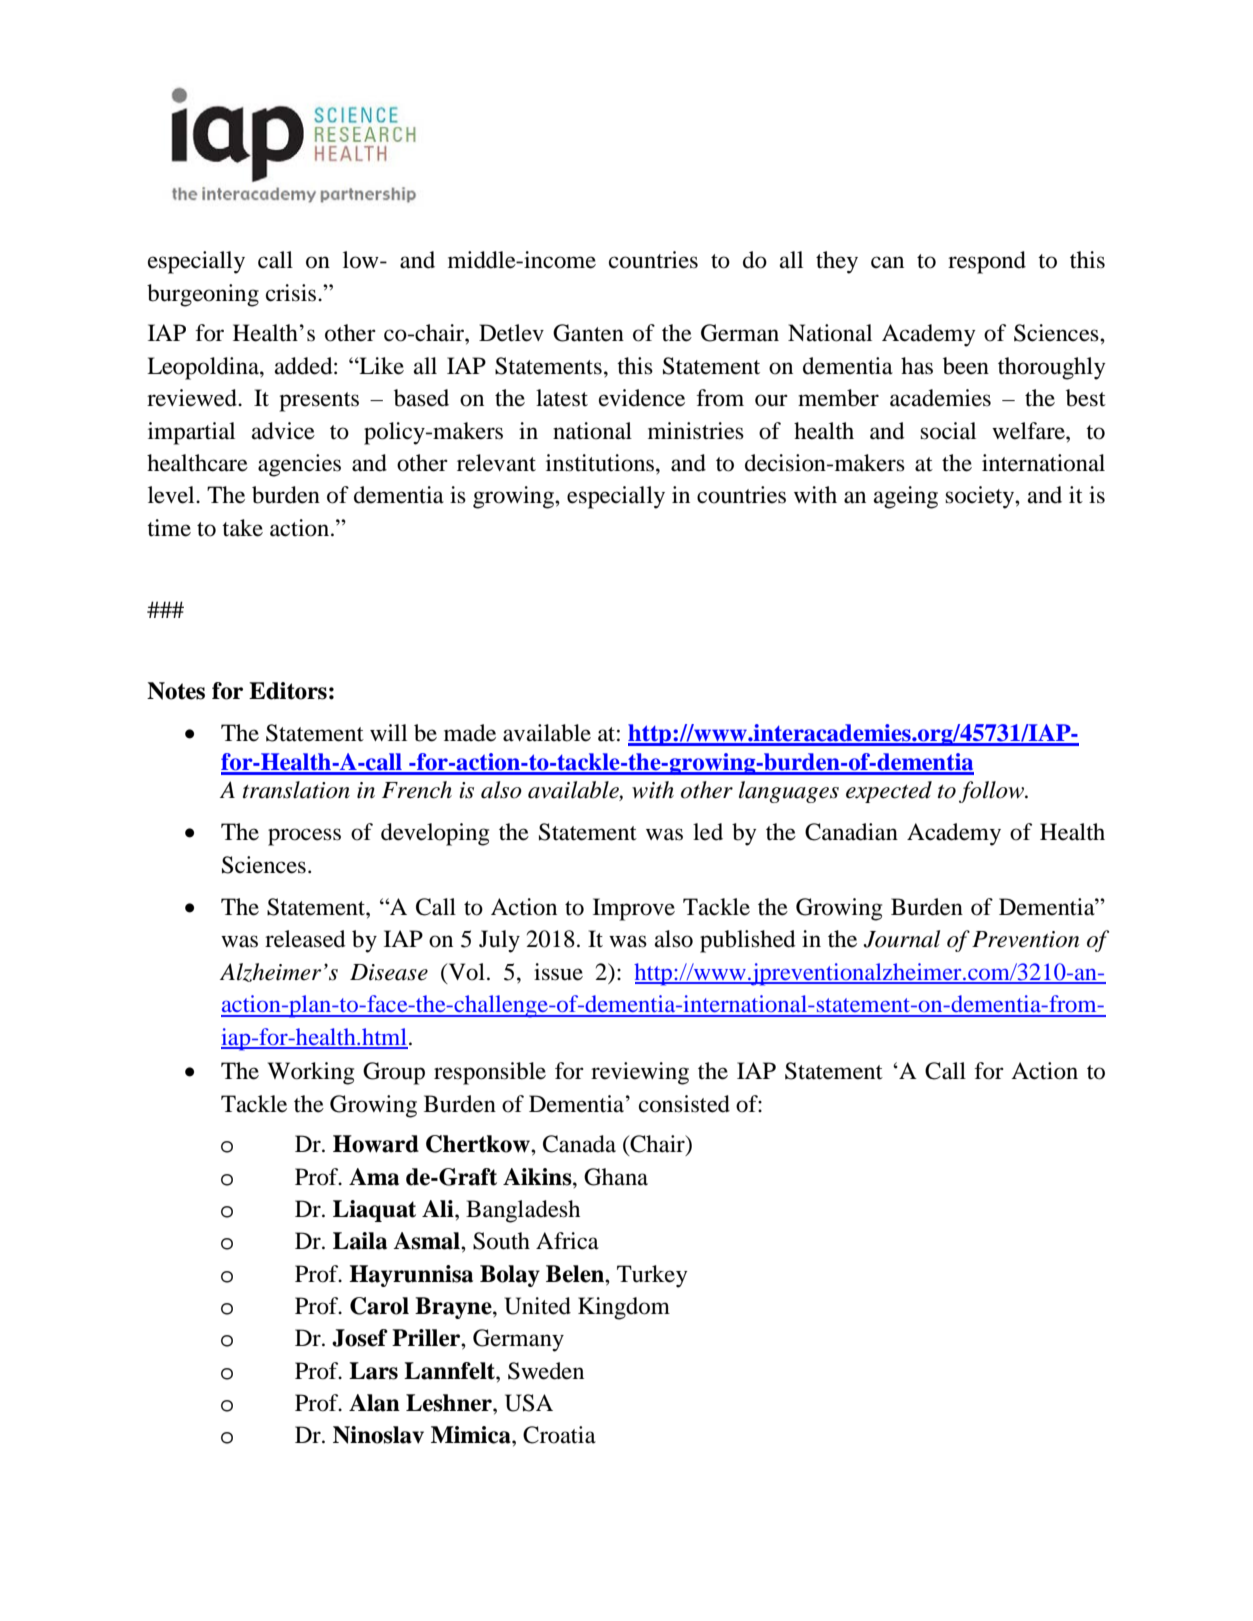  I want to click on made, so click(470, 733).
